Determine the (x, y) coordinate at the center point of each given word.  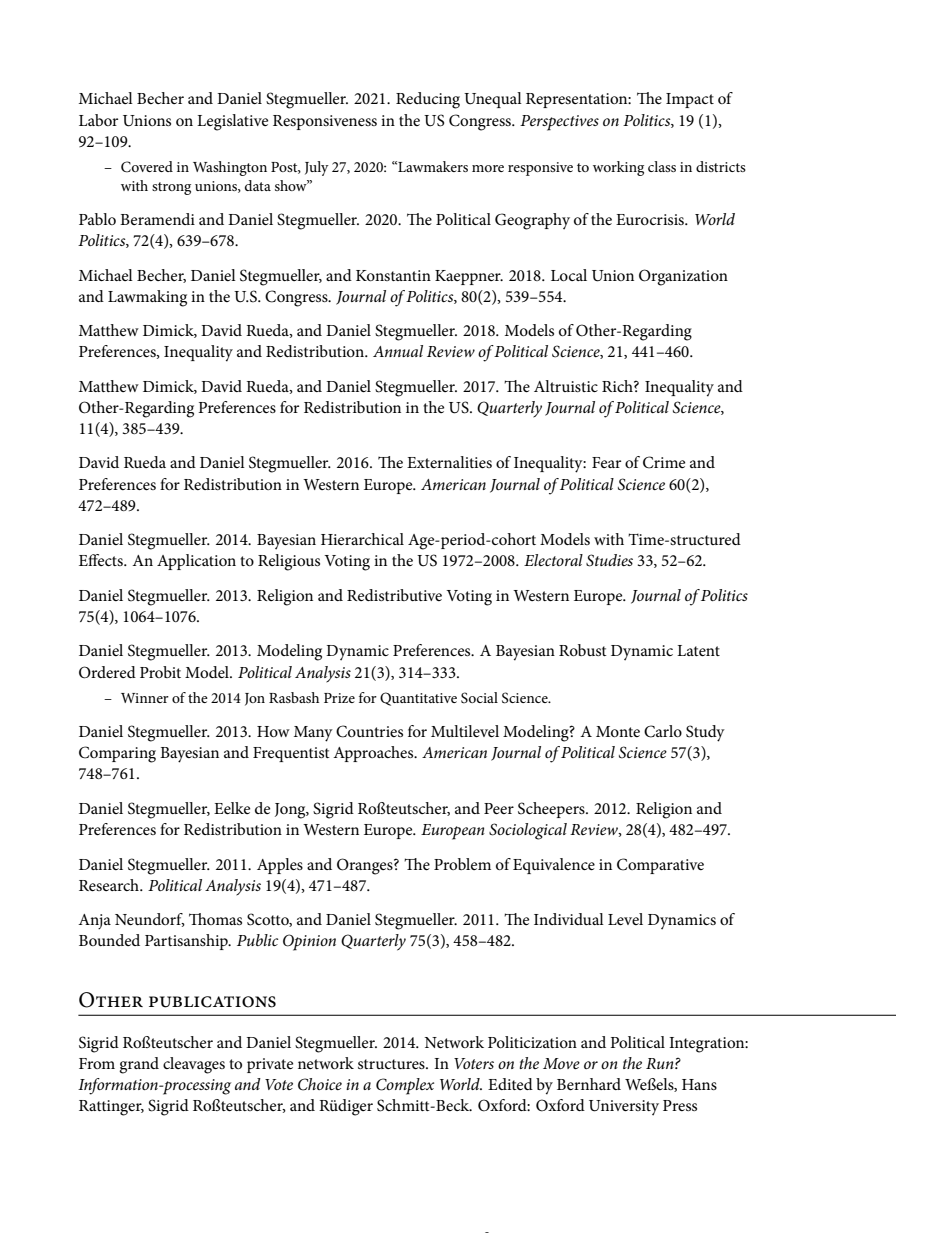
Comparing (117, 754)
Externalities (449, 462)
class (662, 166)
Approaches (374, 754)
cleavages (194, 1065)
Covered (147, 167)
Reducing (428, 100)
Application (196, 562)
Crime (664, 462)
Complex (405, 1086)
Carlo (663, 731)
